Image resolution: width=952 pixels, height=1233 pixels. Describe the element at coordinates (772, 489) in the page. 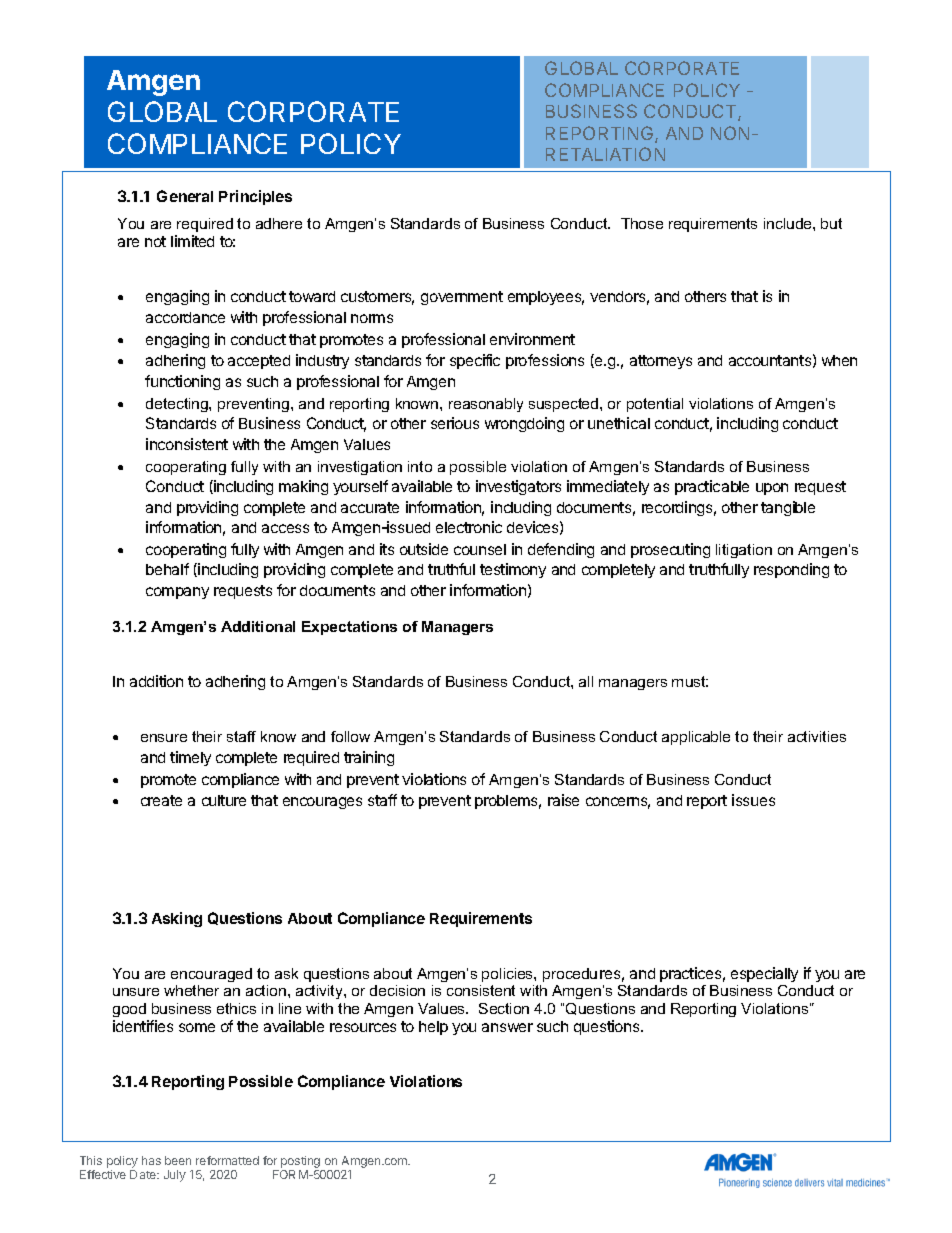

I see `upon` at that location.
